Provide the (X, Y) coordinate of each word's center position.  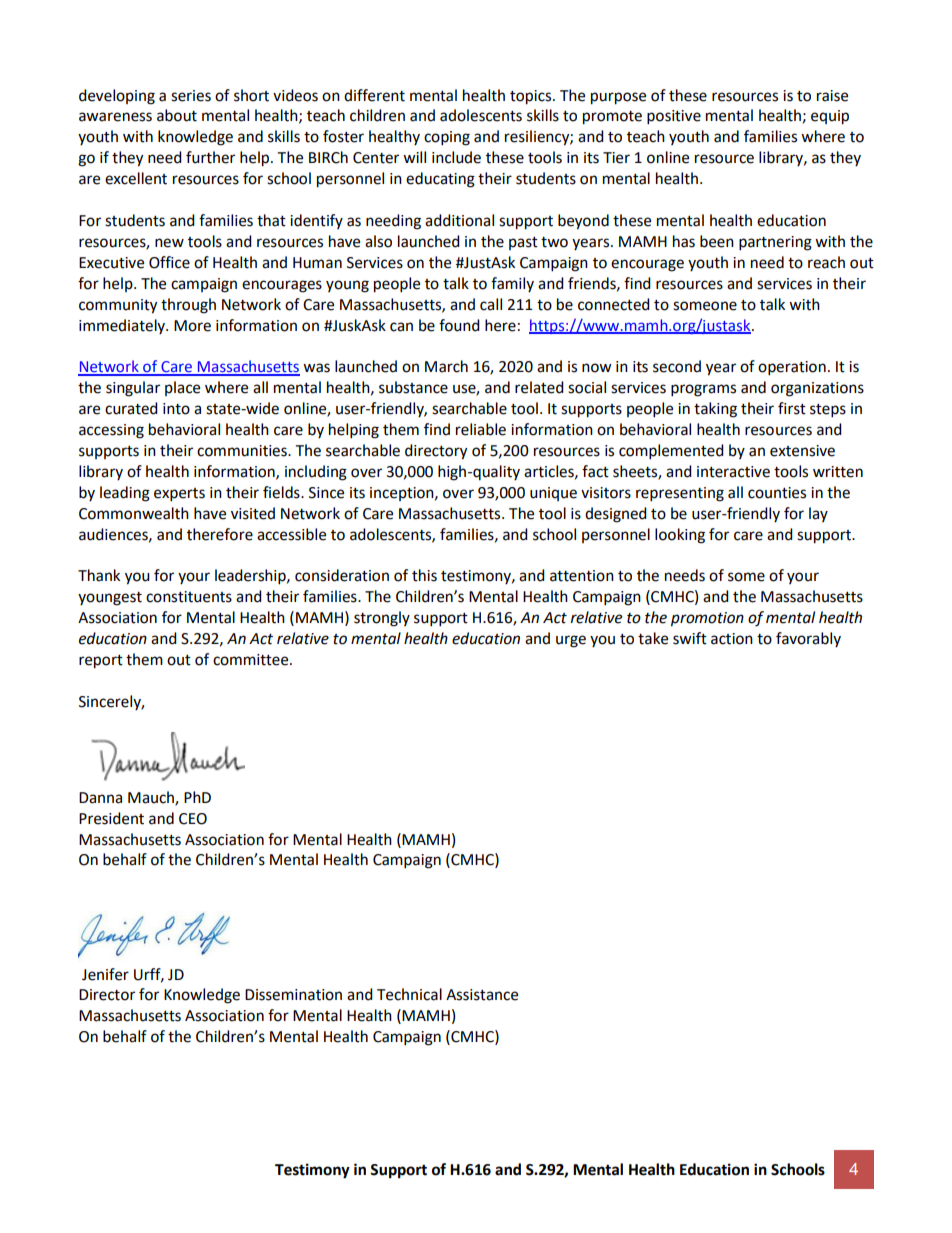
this (424, 575)
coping (447, 138)
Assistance (482, 995)
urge (571, 641)
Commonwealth (134, 513)
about (177, 115)
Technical (409, 994)
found (459, 325)
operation (792, 368)
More (192, 326)
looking (680, 536)
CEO (193, 819)
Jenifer (105, 974)
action (732, 639)
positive (674, 117)
